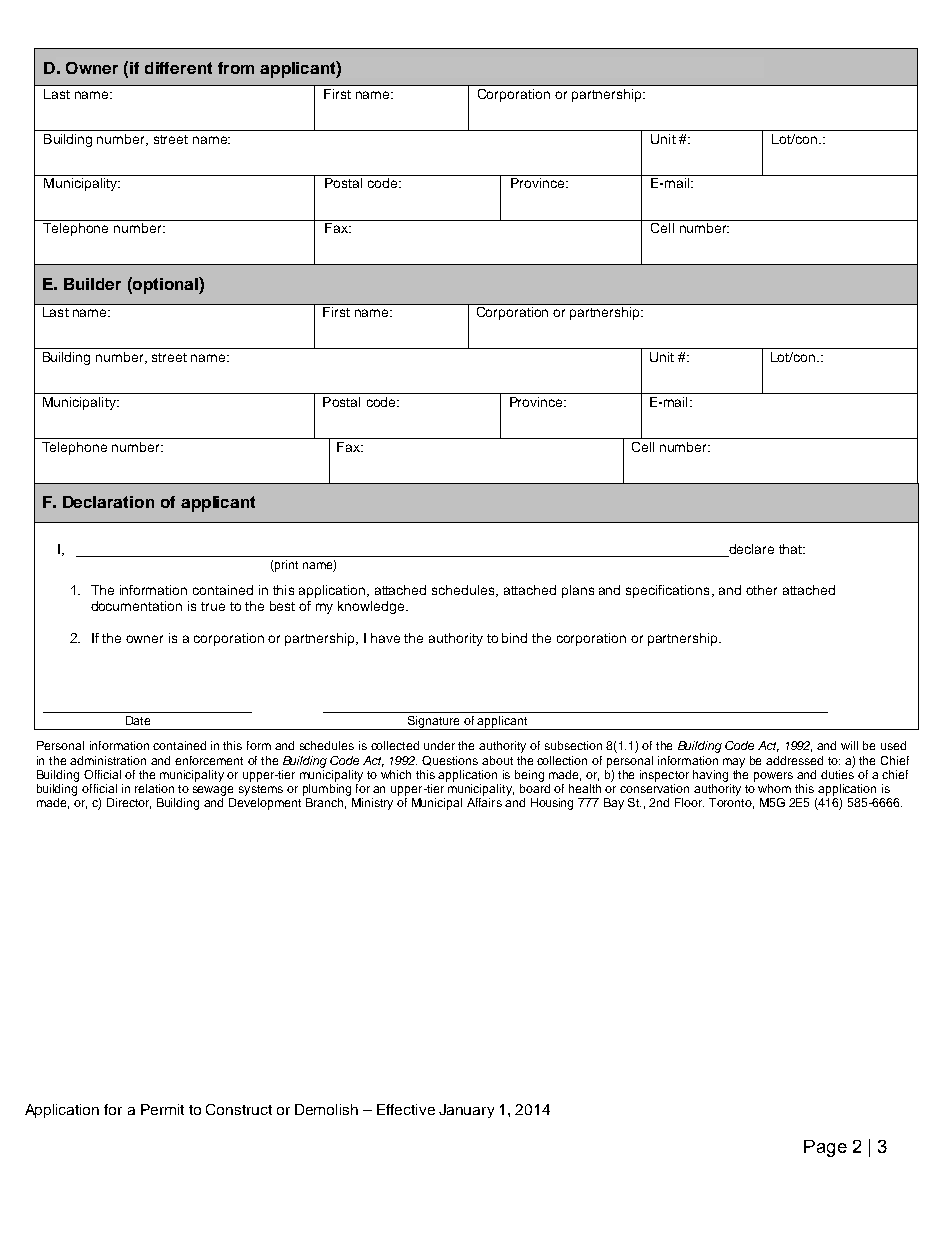 This image has height=1233, width=952. Describe the element at coordinates (791, 549) in the image. I see `that` at that location.
